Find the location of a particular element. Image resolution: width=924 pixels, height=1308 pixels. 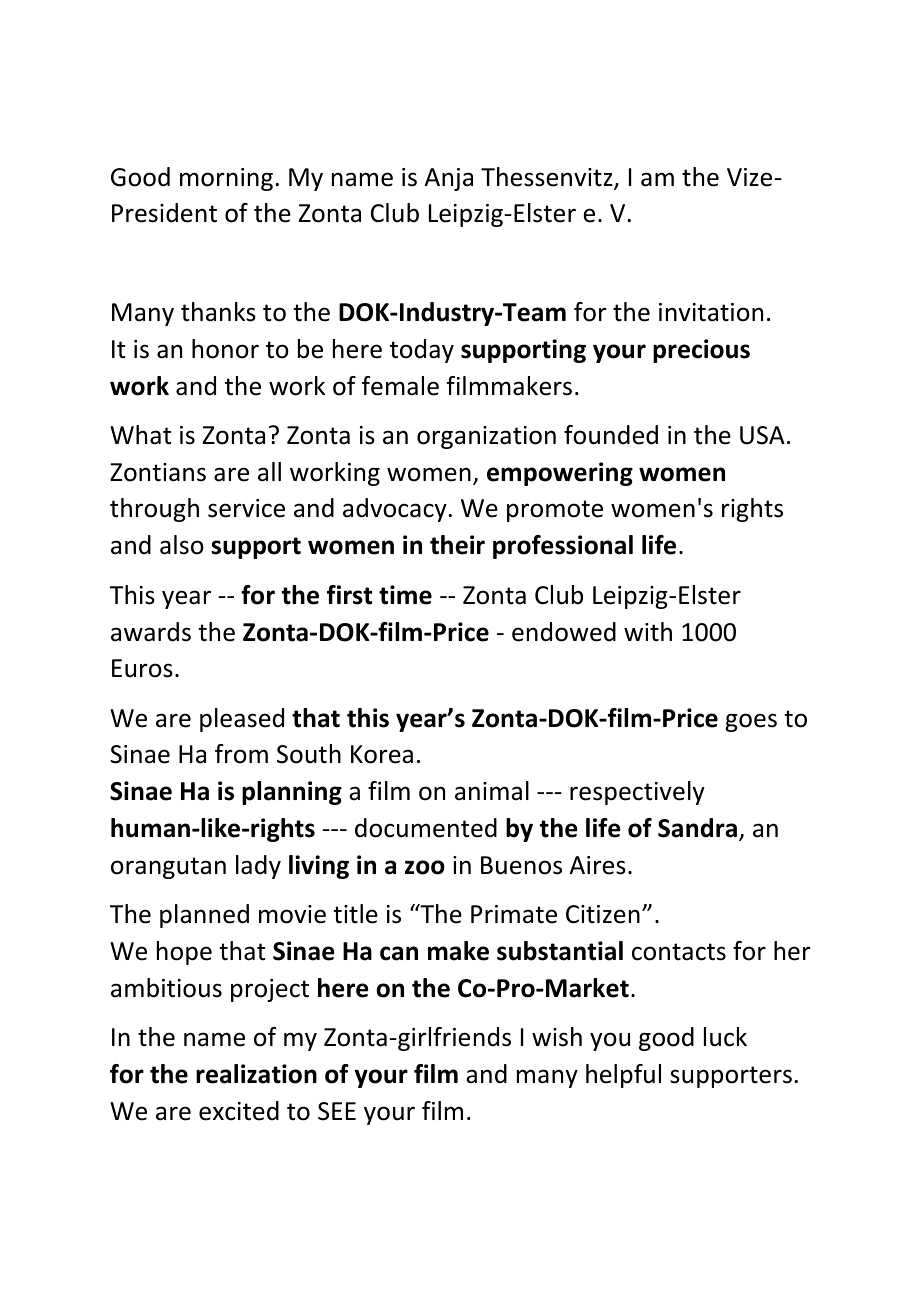

Anja is located at coordinates (449, 179).
